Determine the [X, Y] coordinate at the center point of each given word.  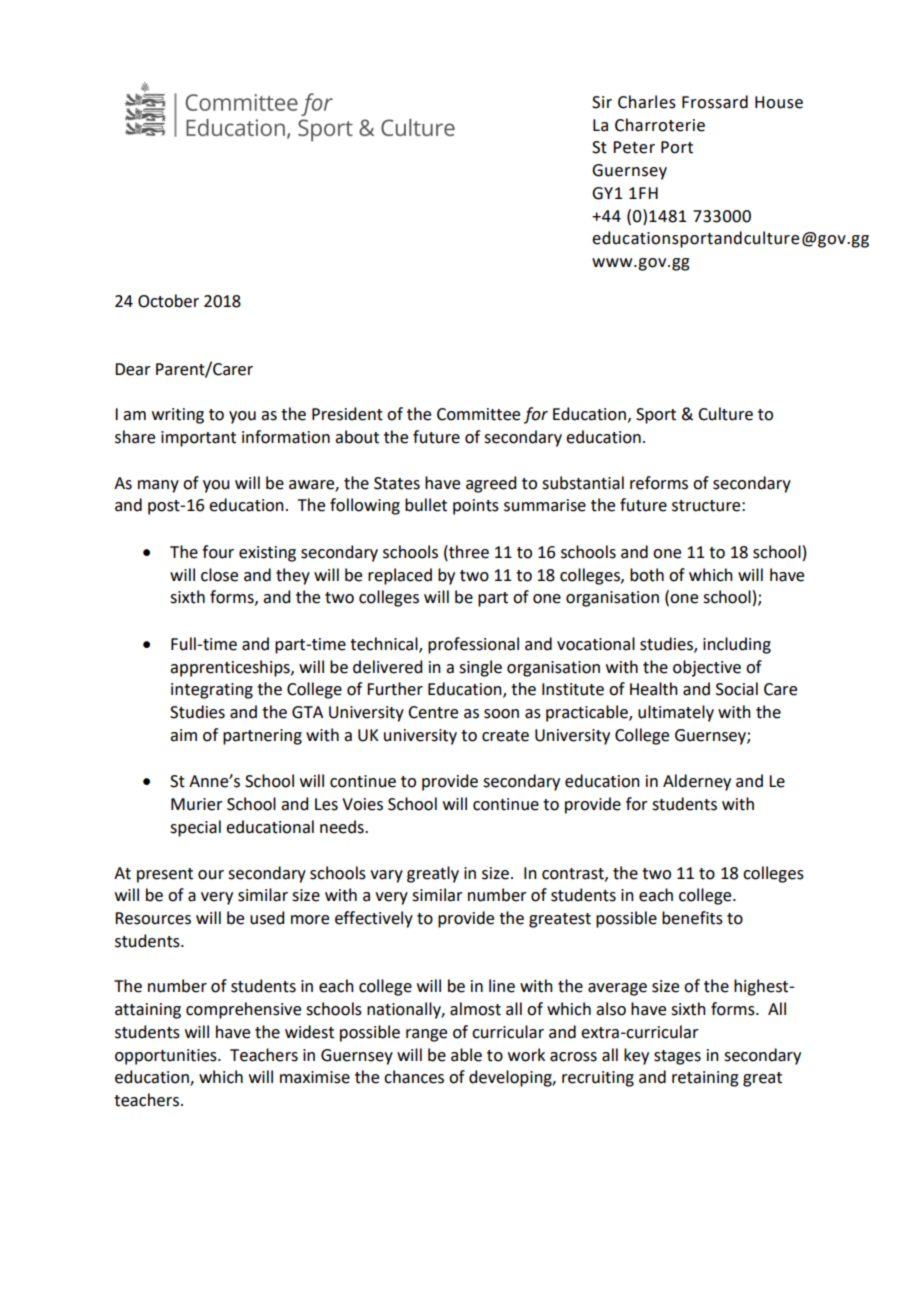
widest [309, 1032]
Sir [602, 102]
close [219, 575]
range [426, 1035]
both [647, 575]
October [168, 301]
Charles [647, 102]
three [468, 552]
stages [677, 1057]
